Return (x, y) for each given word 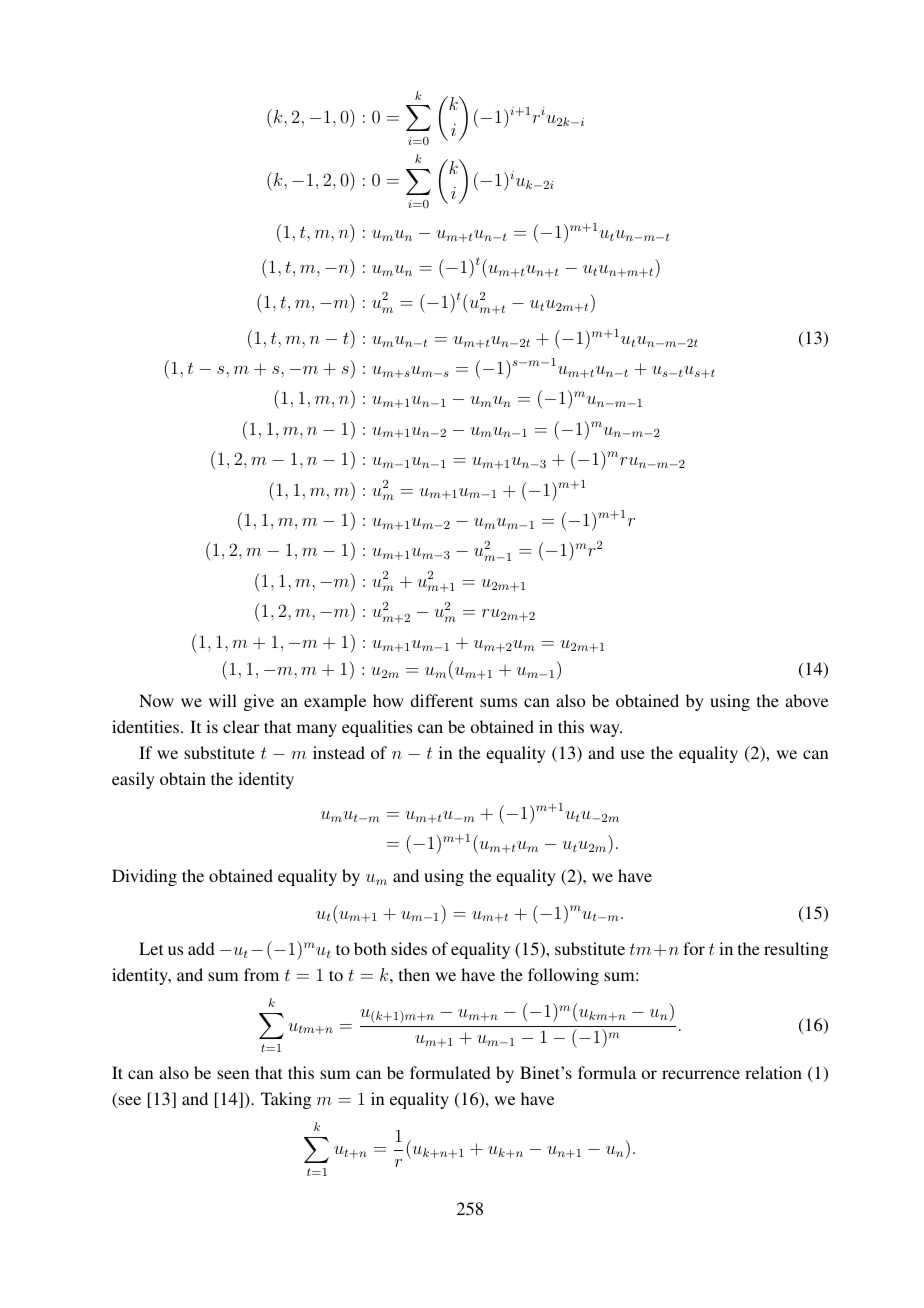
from (261, 974)
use (632, 754)
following (563, 976)
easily (133, 780)
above (806, 700)
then (414, 974)
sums (498, 702)
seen (233, 1074)
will (223, 700)
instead (339, 752)
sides (409, 948)
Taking (286, 1100)
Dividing (144, 877)
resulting (796, 950)
